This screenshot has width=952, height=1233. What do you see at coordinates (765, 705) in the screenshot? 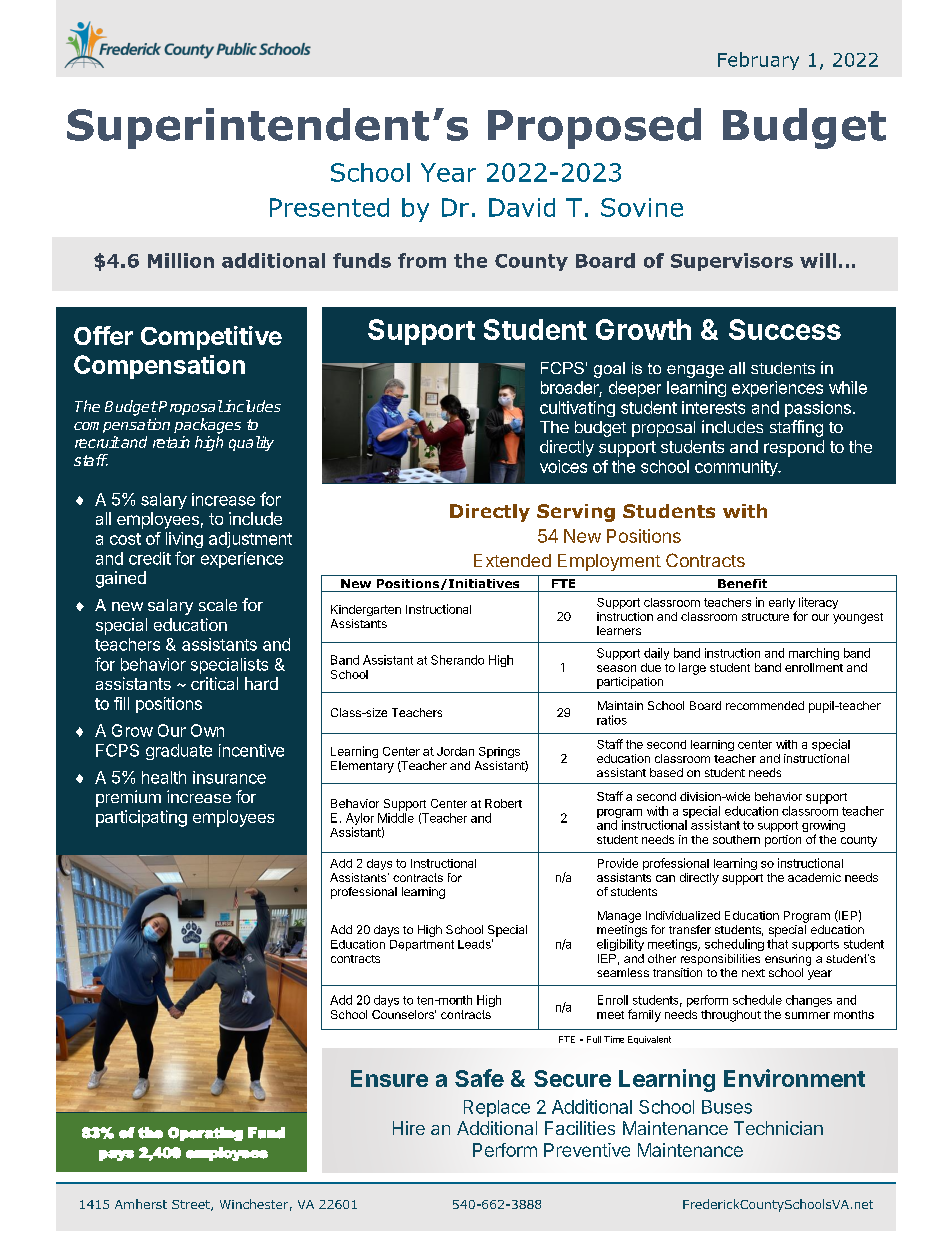
I see `recommended` at bounding box center [765, 705].
